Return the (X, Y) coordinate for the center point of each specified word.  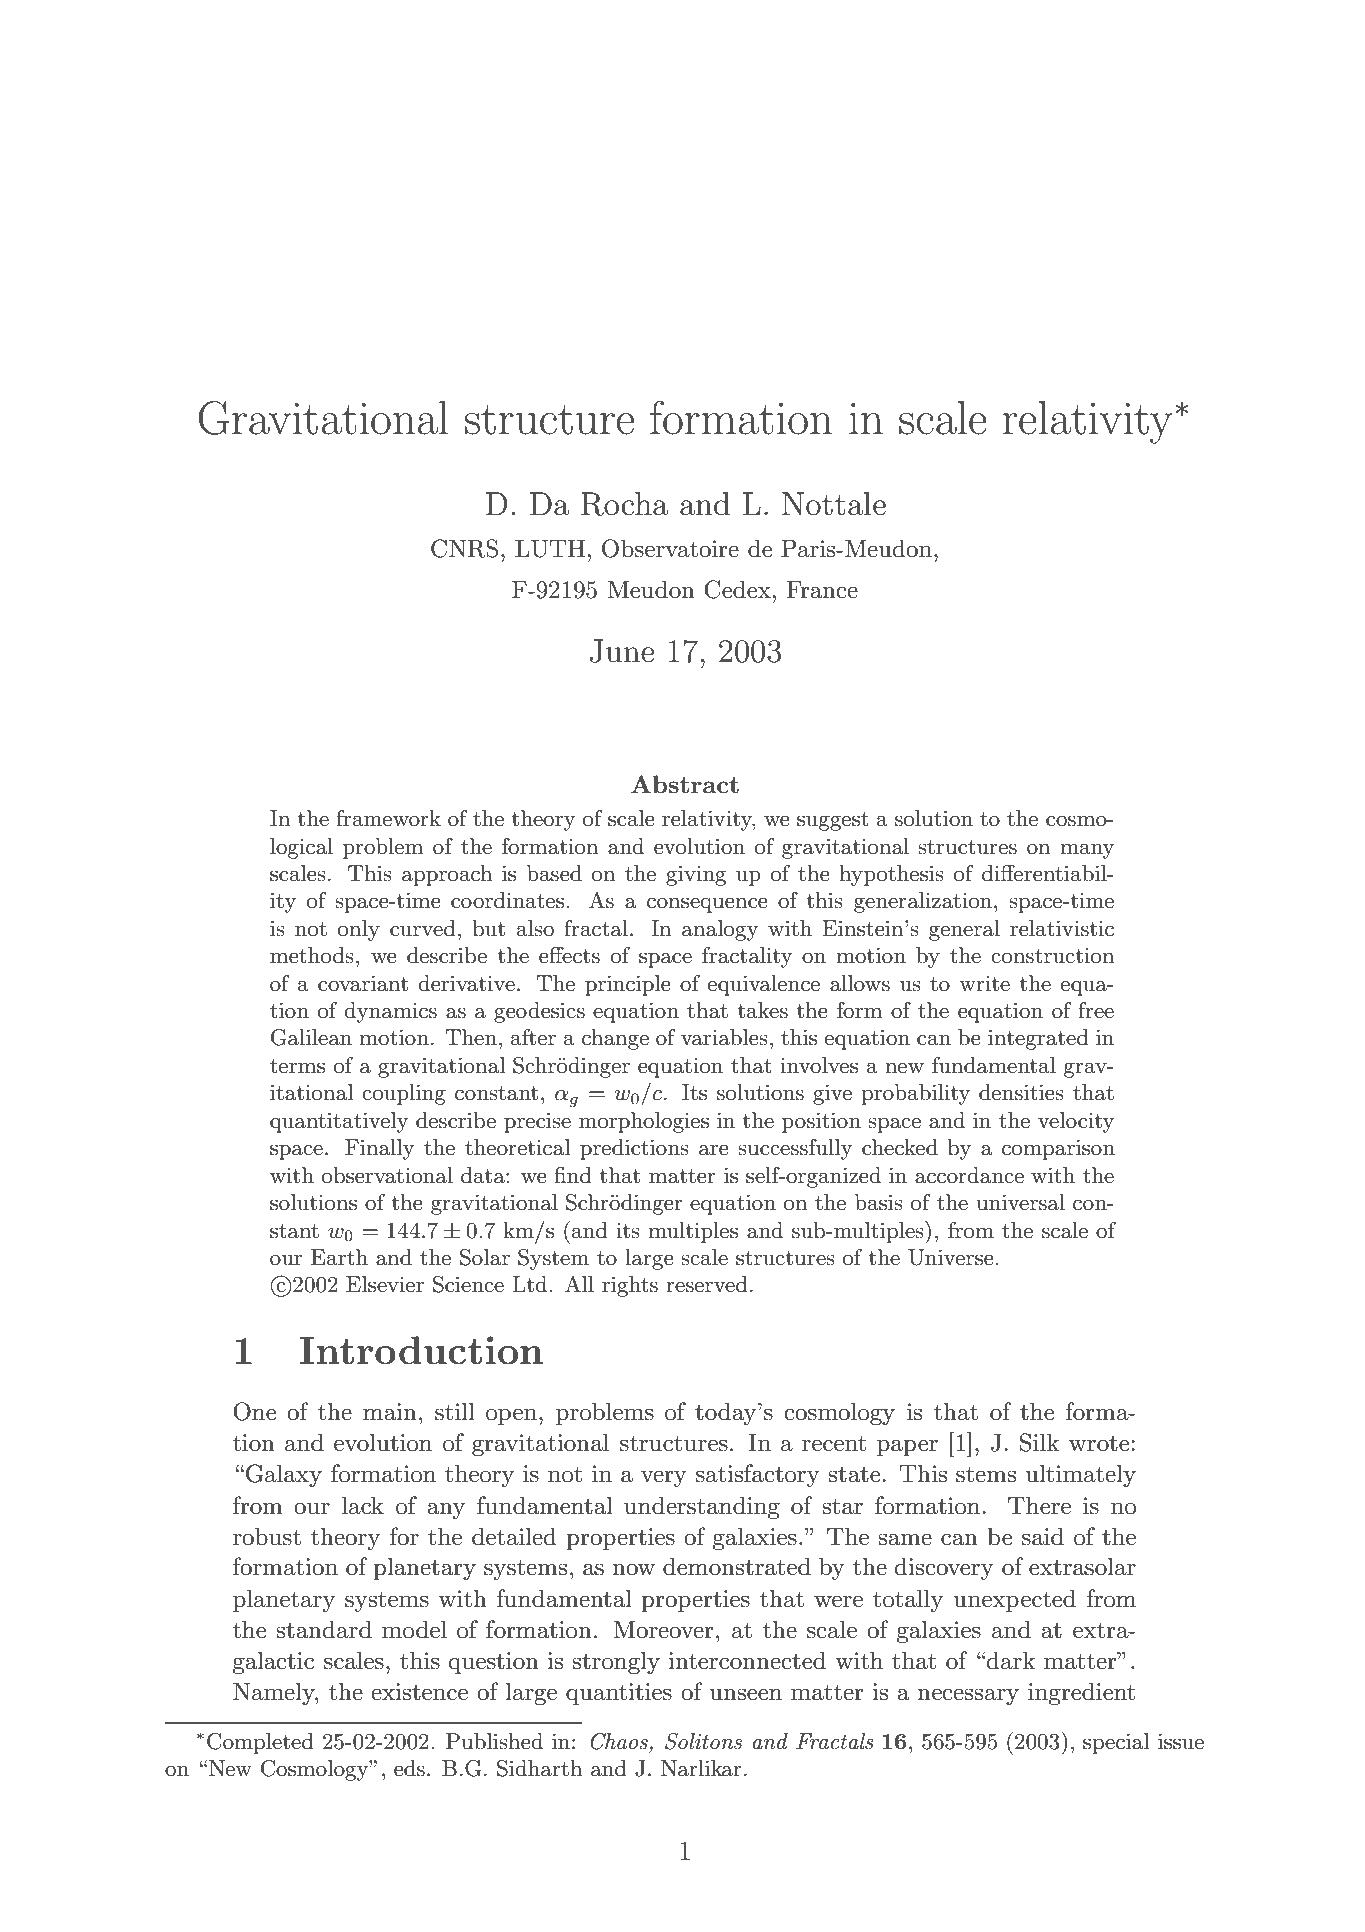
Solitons (703, 1741)
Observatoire (670, 548)
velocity (1076, 1122)
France (822, 590)
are (714, 1150)
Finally (380, 1149)
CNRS (464, 548)
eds (409, 1768)
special (1116, 1743)
